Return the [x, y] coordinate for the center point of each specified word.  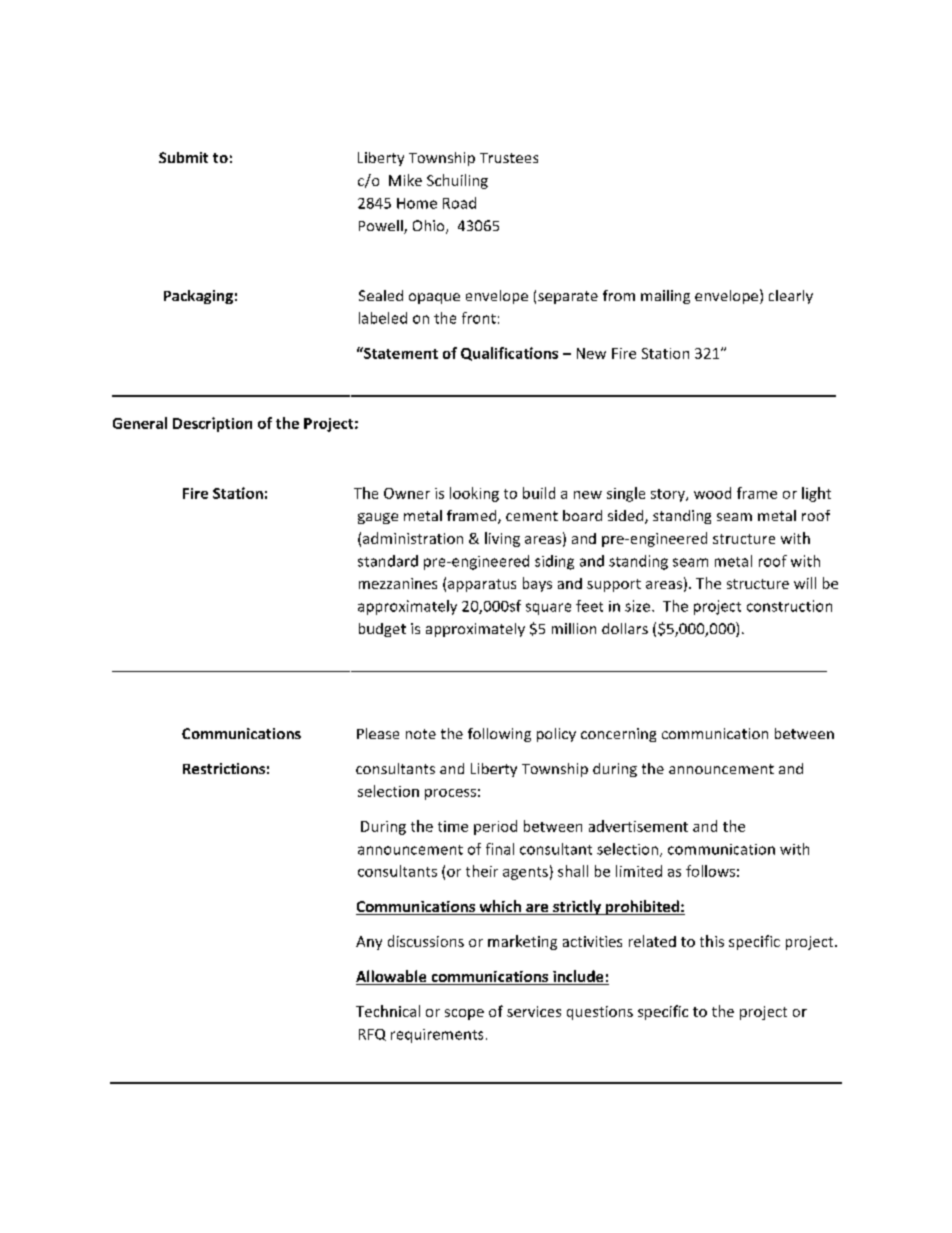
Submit [183, 157]
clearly [791, 297]
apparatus [482, 585]
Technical [388, 1011]
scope [464, 1014]
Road [459, 203]
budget [382, 630]
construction [789, 606]
